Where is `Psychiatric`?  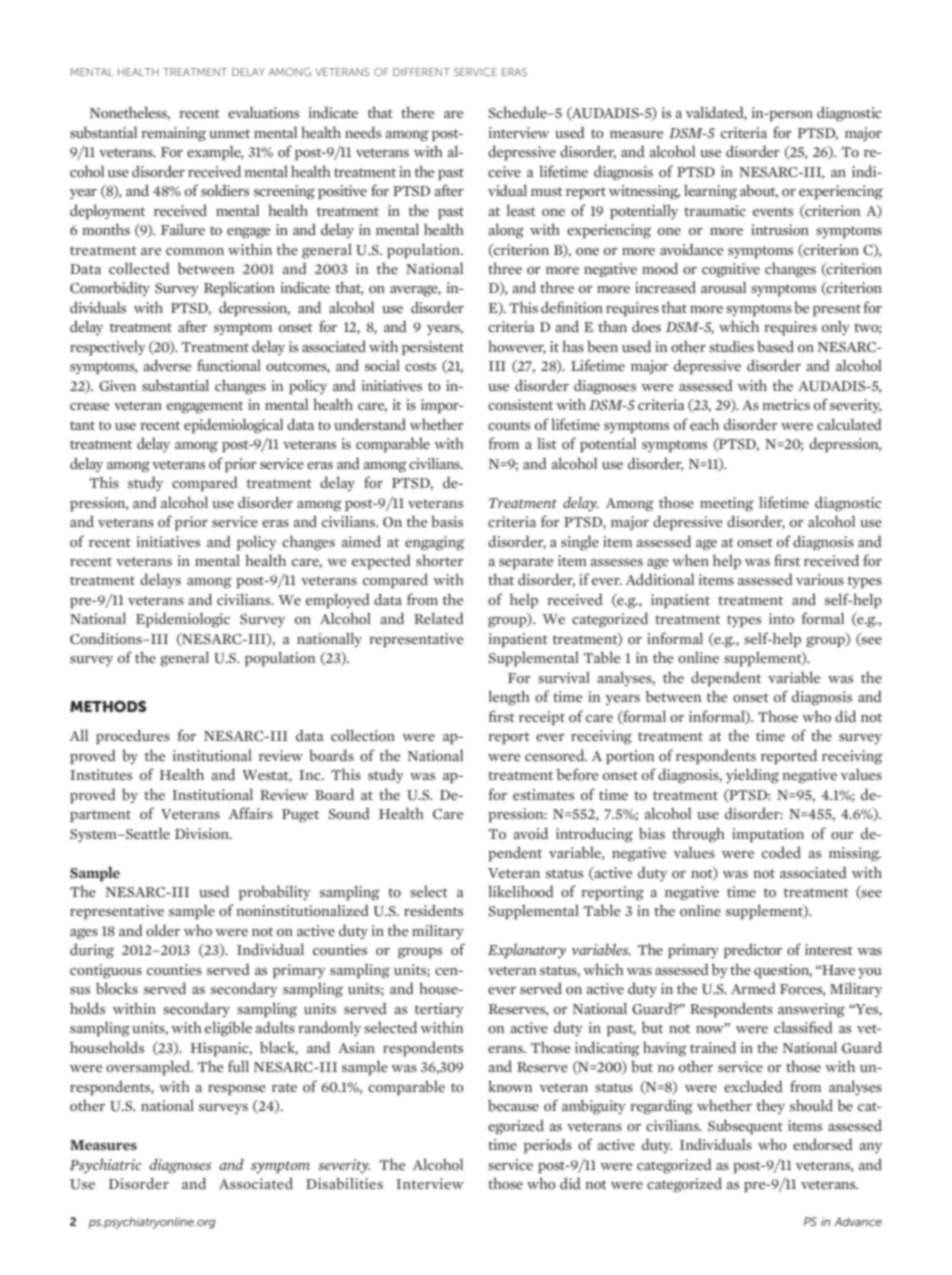 Psychiatric is located at coordinates (105, 1166).
